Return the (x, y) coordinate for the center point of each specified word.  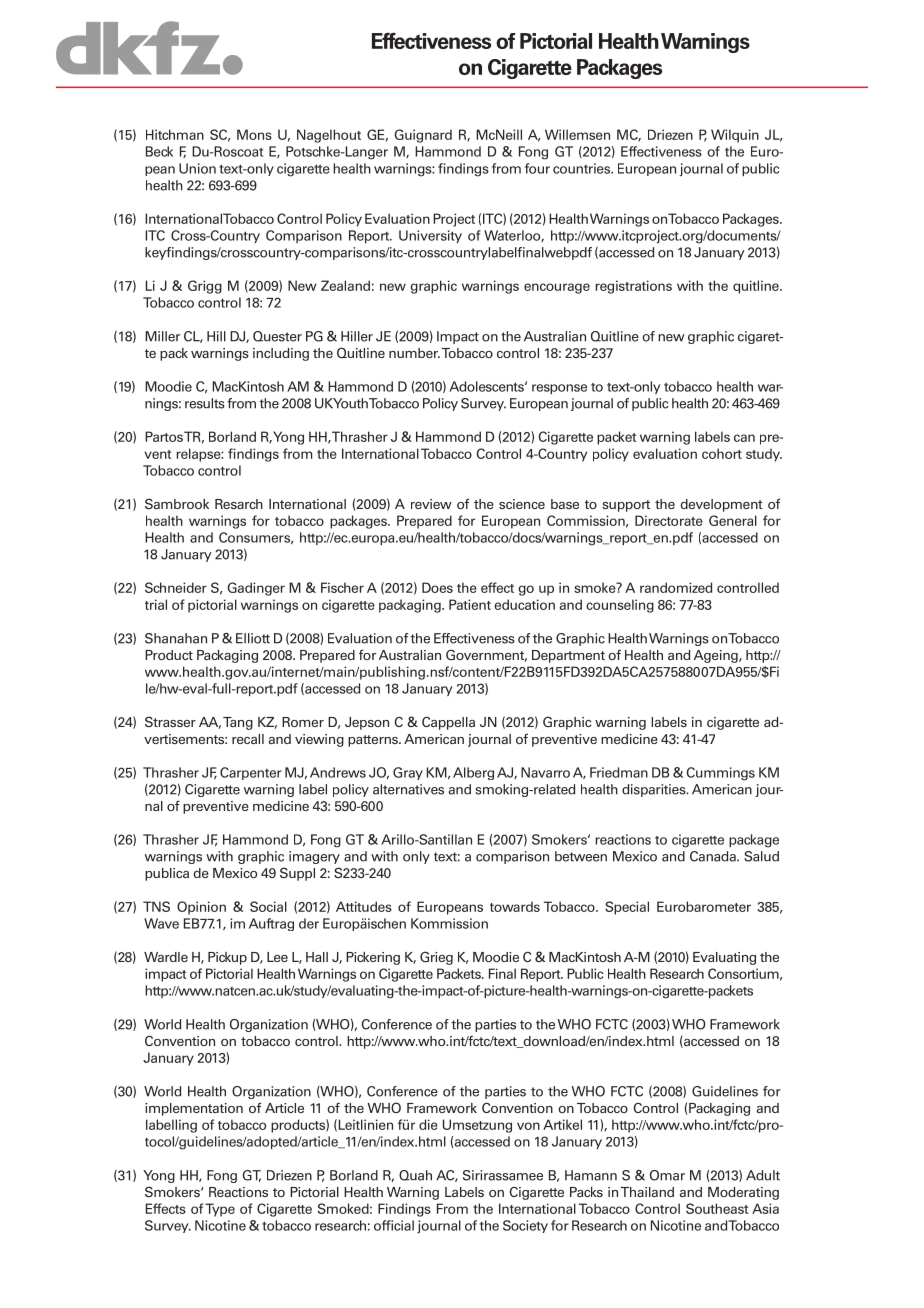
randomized (676, 587)
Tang (238, 723)
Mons (254, 134)
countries (583, 168)
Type (220, 1210)
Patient (470, 604)
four (537, 168)
